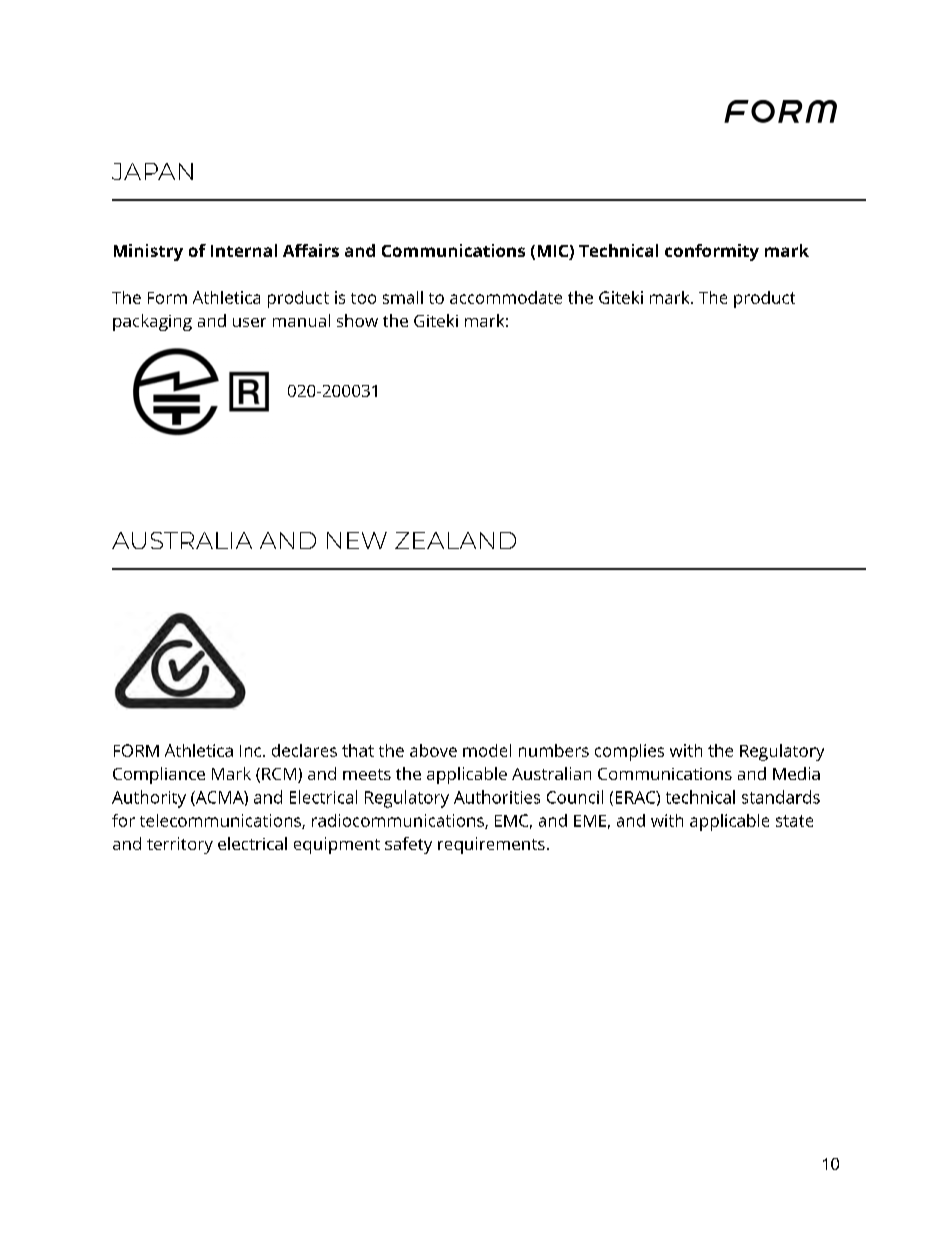 This page has width=952, height=1233. I want to click on user, so click(249, 322).
